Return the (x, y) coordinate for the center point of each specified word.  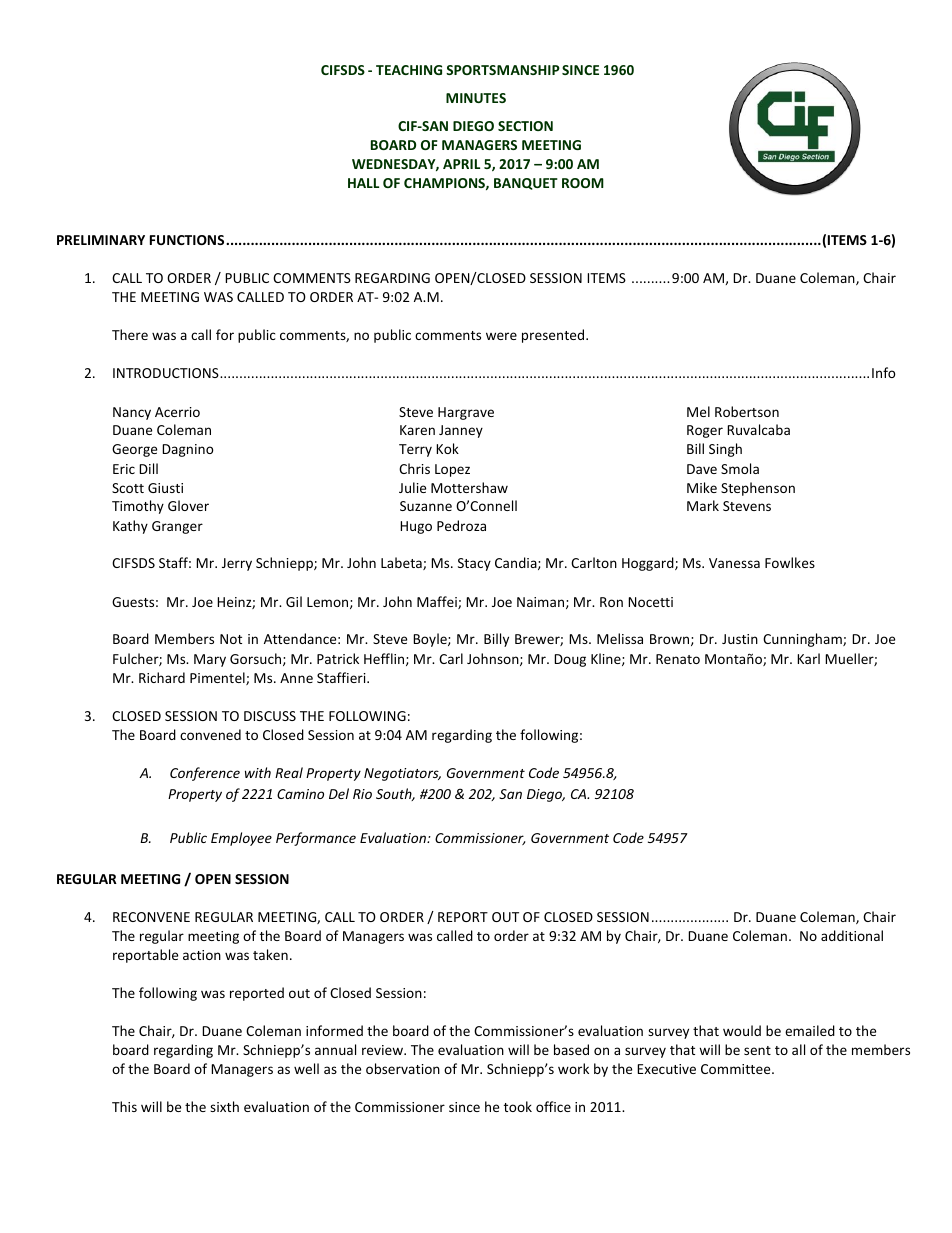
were (501, 336)
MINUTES (476, 98)
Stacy (474, 564)
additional (852, 935)
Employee (241, 839)
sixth (224, 1106)
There (130, 334)
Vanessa (734, 563)
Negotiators (402, 774)
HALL (363, 183)
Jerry (237, 564)
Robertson (747, 411)
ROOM (583, 183)
